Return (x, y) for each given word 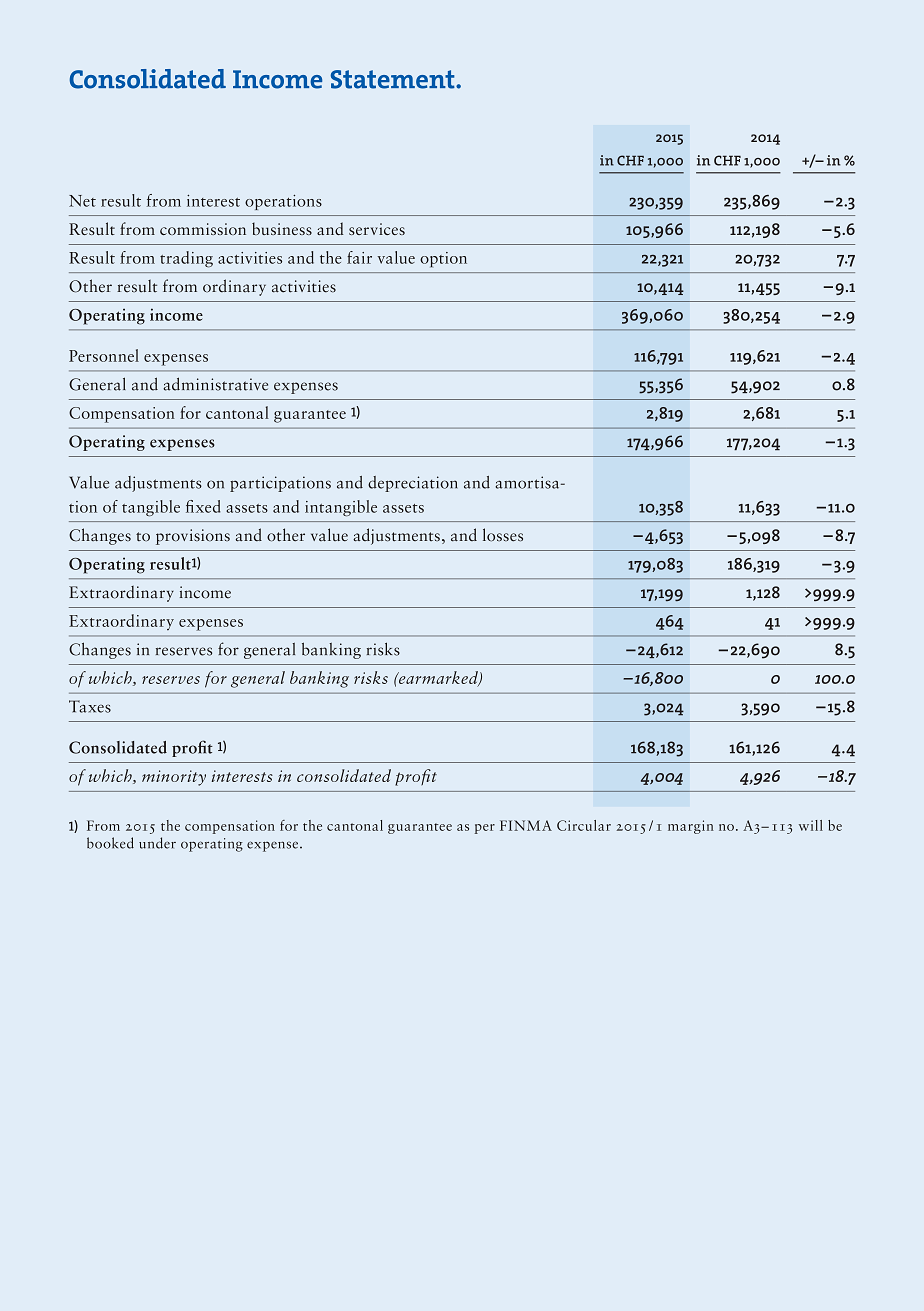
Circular (584, 825)
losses (503, 535)
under (157, 843)
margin (691, 827)
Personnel (104, 355)
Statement (394, 79)
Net (82, 201)
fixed (203, 506)
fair (359, 257)
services (377, 229)
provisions (193, 537)
